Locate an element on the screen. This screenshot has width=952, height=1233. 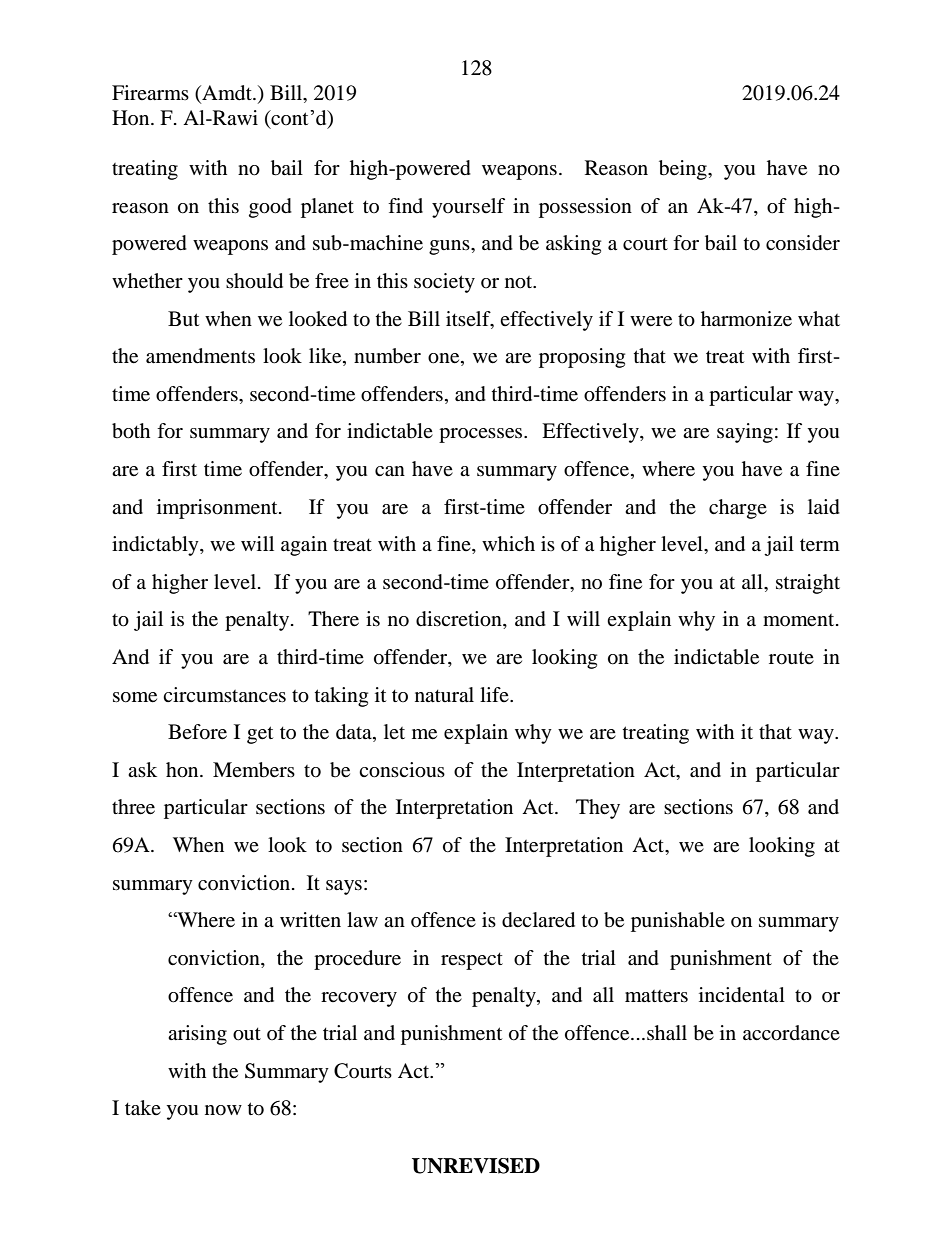
respect is located at coordinates (472, 961).
